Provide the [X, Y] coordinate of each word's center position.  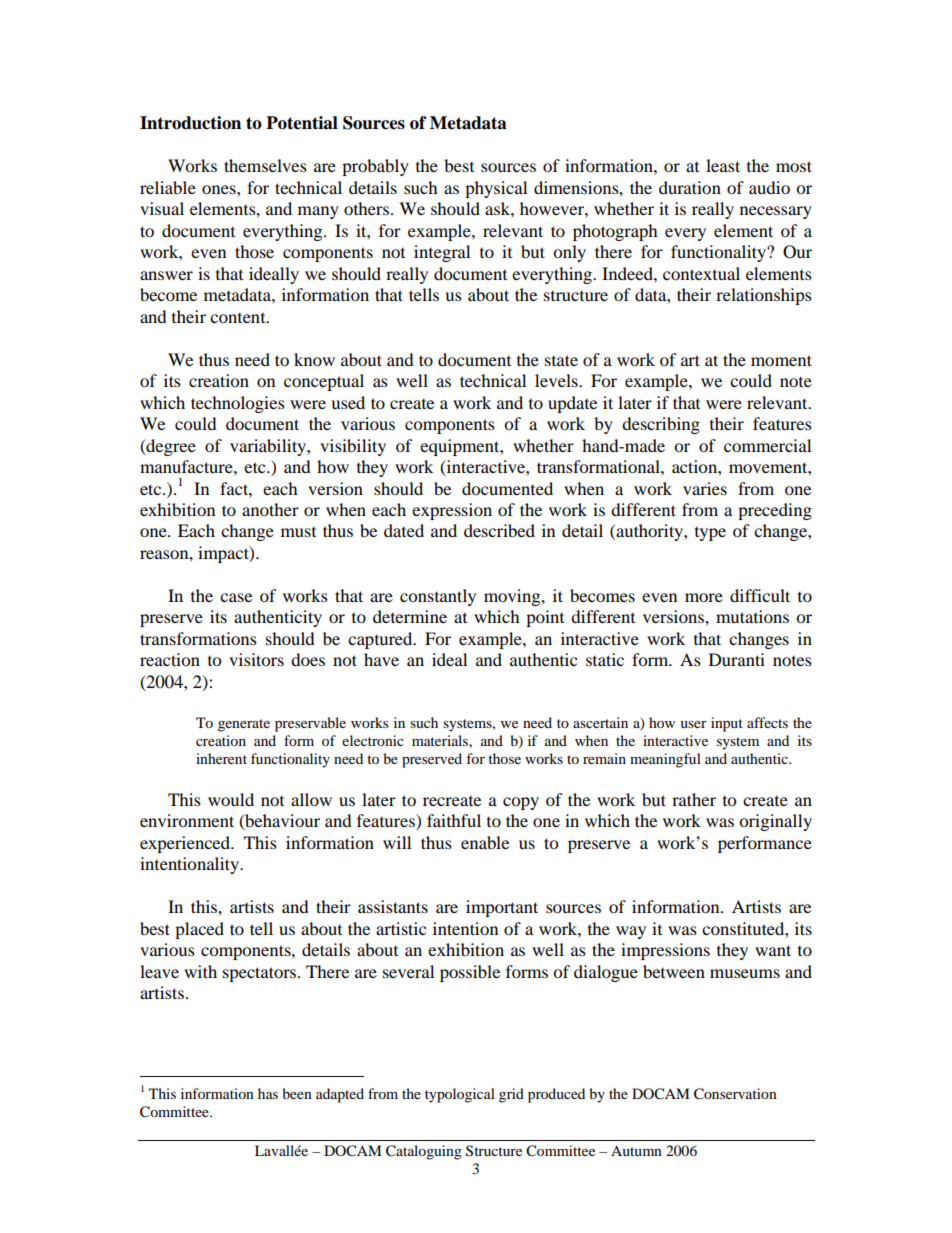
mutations [752, 616]
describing [661, 425]
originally [775, 822]
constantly [438, 597]
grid [511, 1095]
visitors [256, 659]
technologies [238, 404]
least [723, 165]
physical [496, 189]
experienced [186, 844]
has [268, 1093]
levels [557, 380]
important [502, 908]
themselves [265, 165]
